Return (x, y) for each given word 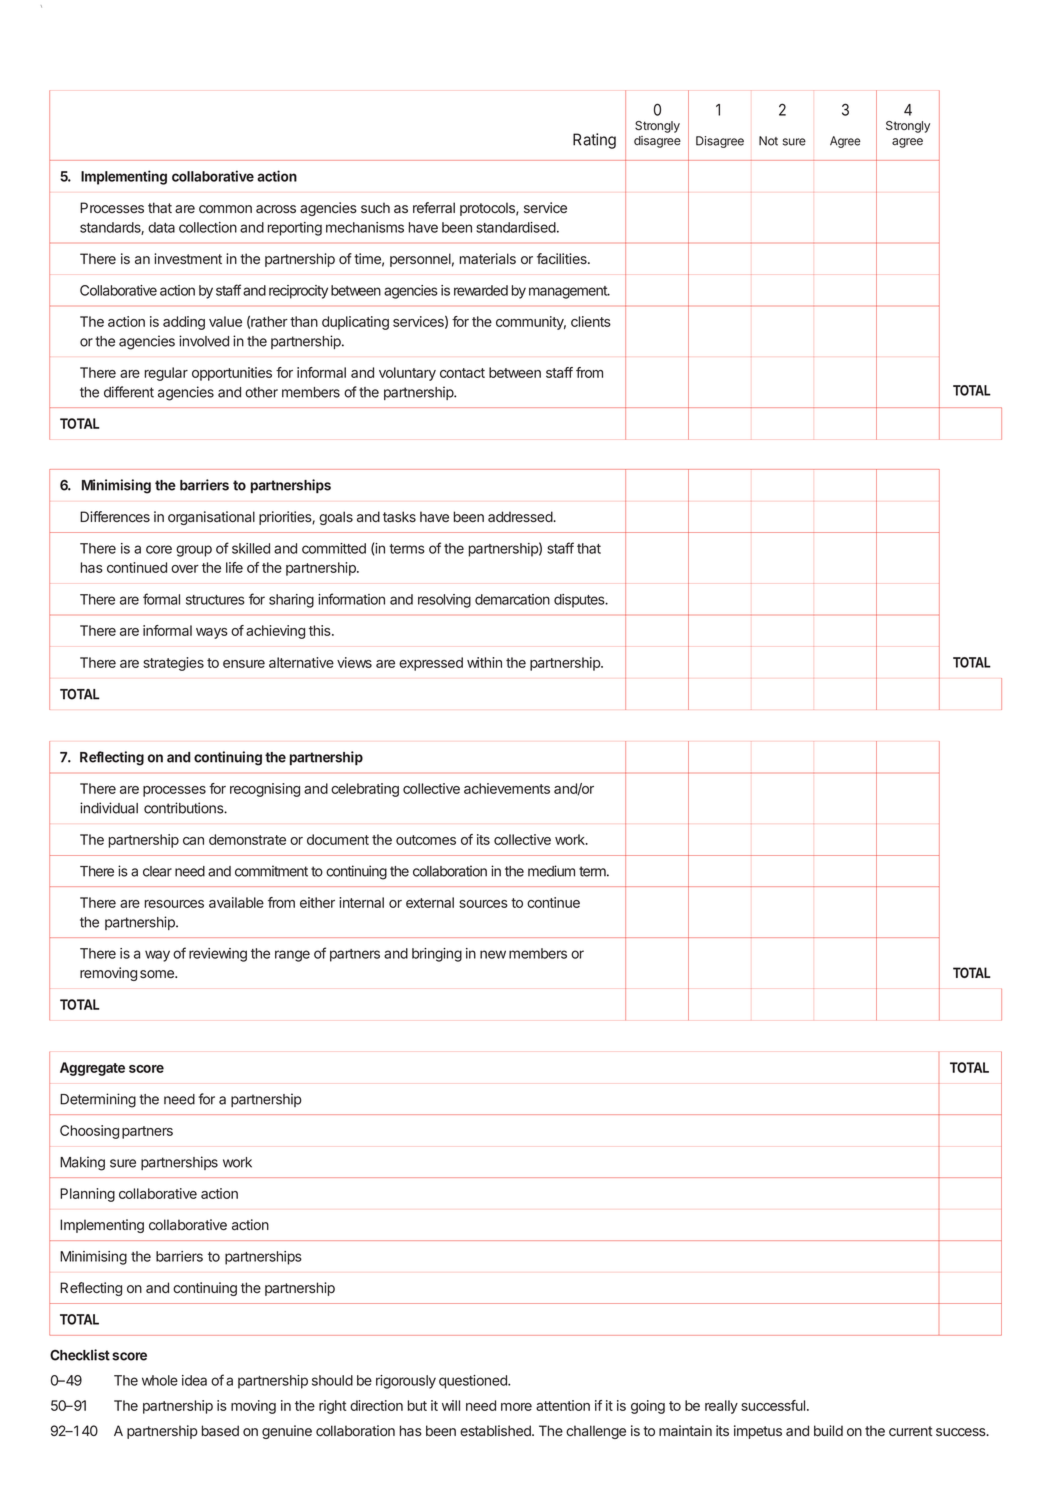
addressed (520, 516)
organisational (211, 518)
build (828, 1430)
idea (194, 1380)
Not (768, 141)
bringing (437, 955)
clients (591, 321)
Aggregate (92, 1069)
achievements (507, 788)
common (225, 209)
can (193, 841)
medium (551, 871)
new (493, 954)
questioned (474, 1382)
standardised (517, 227)
